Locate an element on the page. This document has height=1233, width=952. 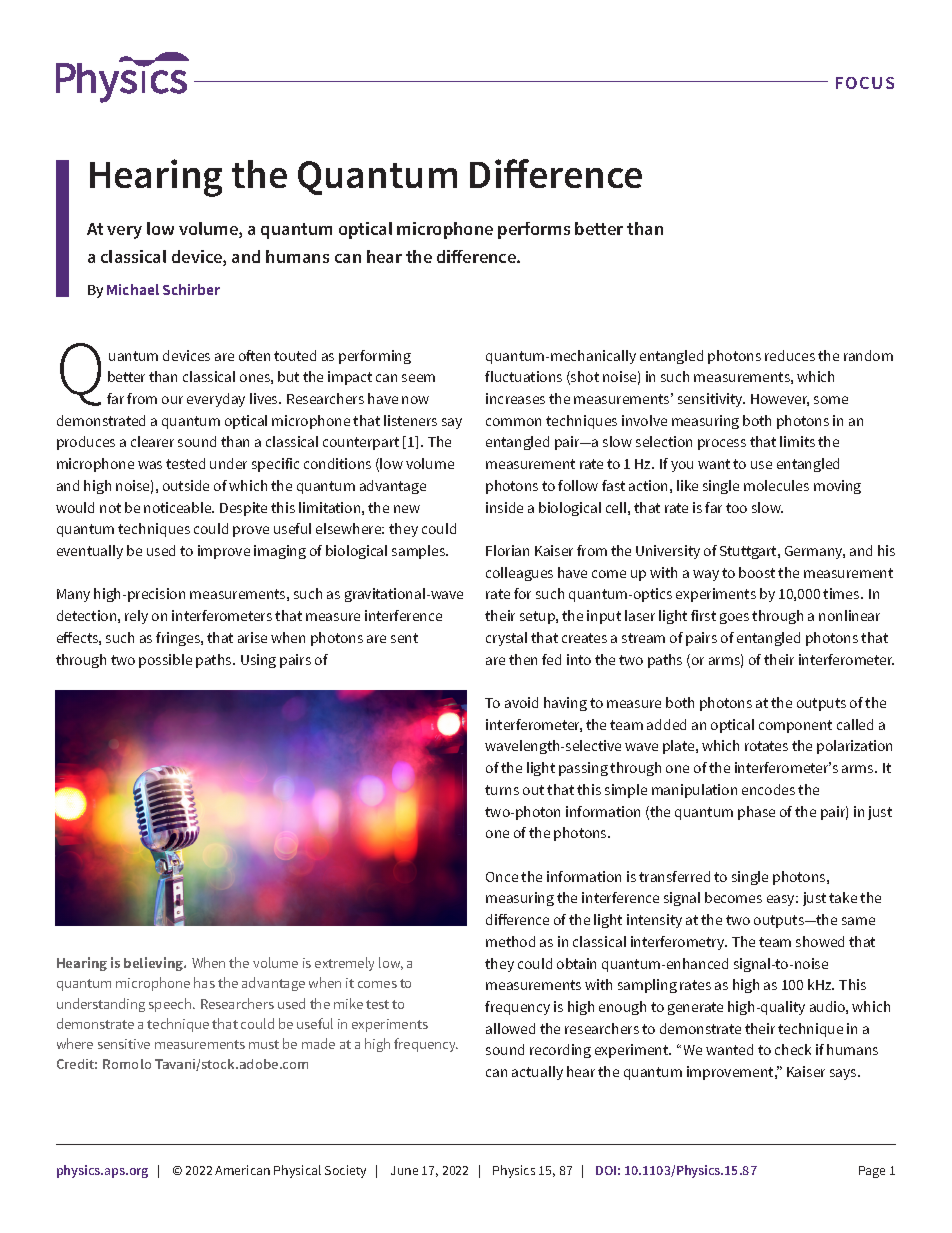
American is located at coordinates (242, 1170).
